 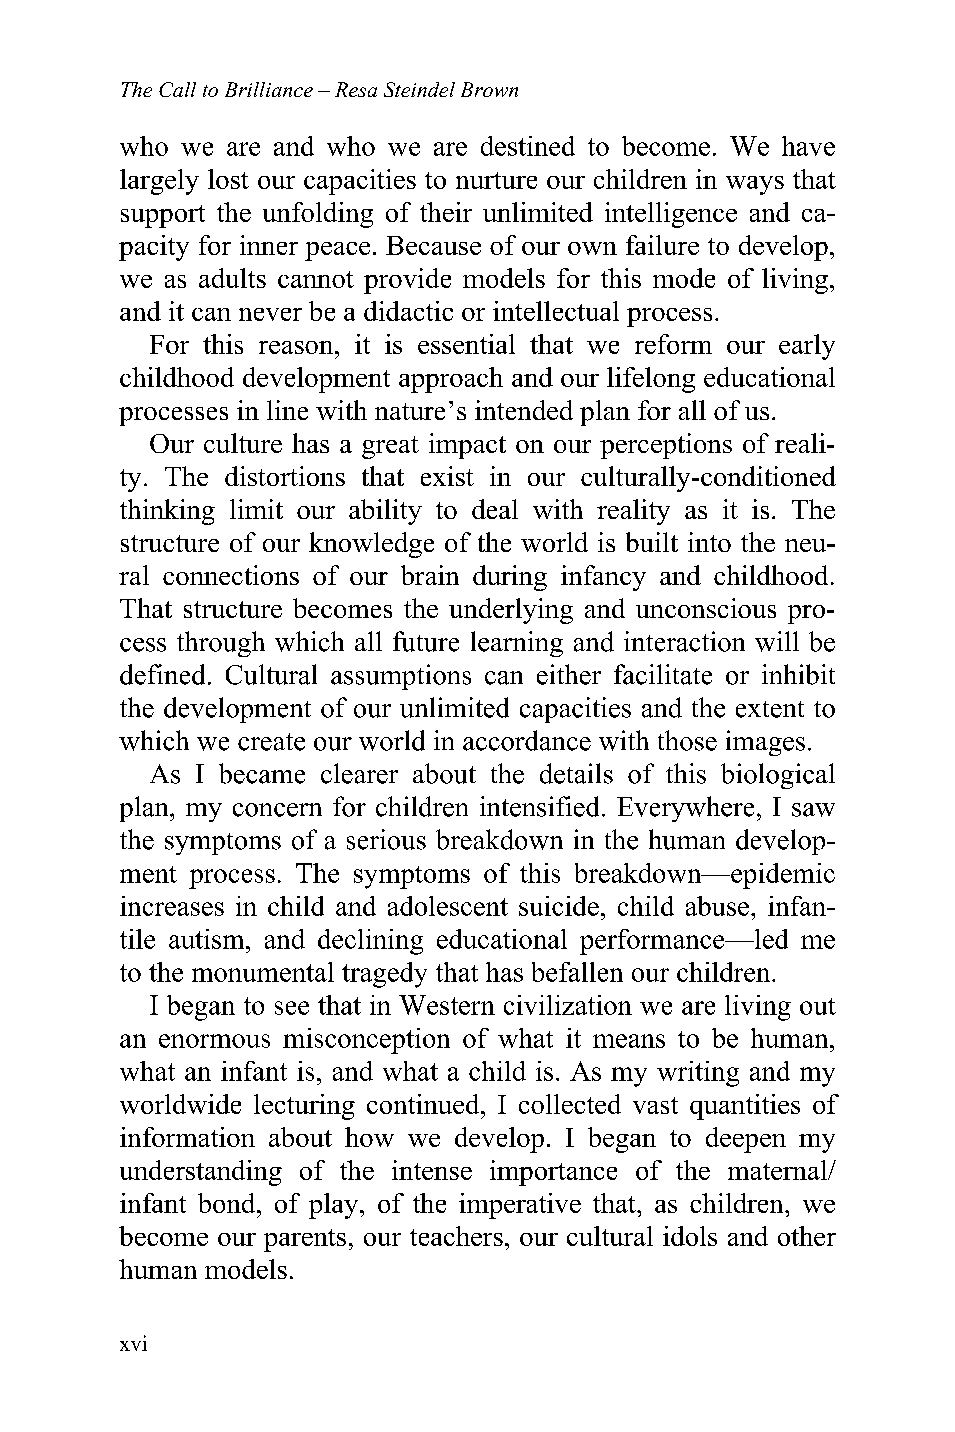 What do you see at coordinates (489, 89) in the screenshot?
I see `Brown` at bounding box center [489, 89].
